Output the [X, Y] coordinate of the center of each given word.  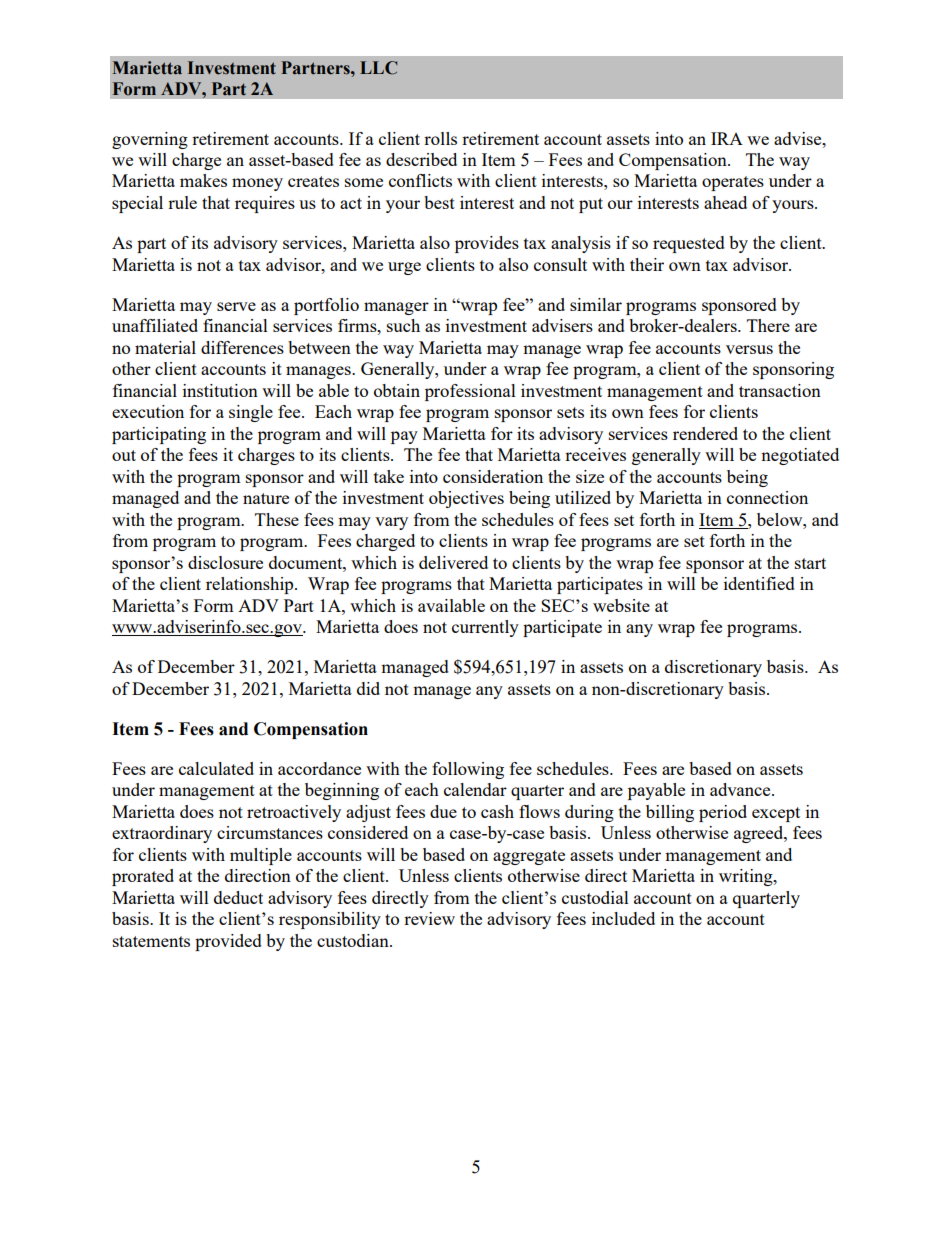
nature [266, 498]
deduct [238, 897]
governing [150, 140]
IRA [727, 138]
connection [767, 497]
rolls [440, 138]
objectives [466, 499]
